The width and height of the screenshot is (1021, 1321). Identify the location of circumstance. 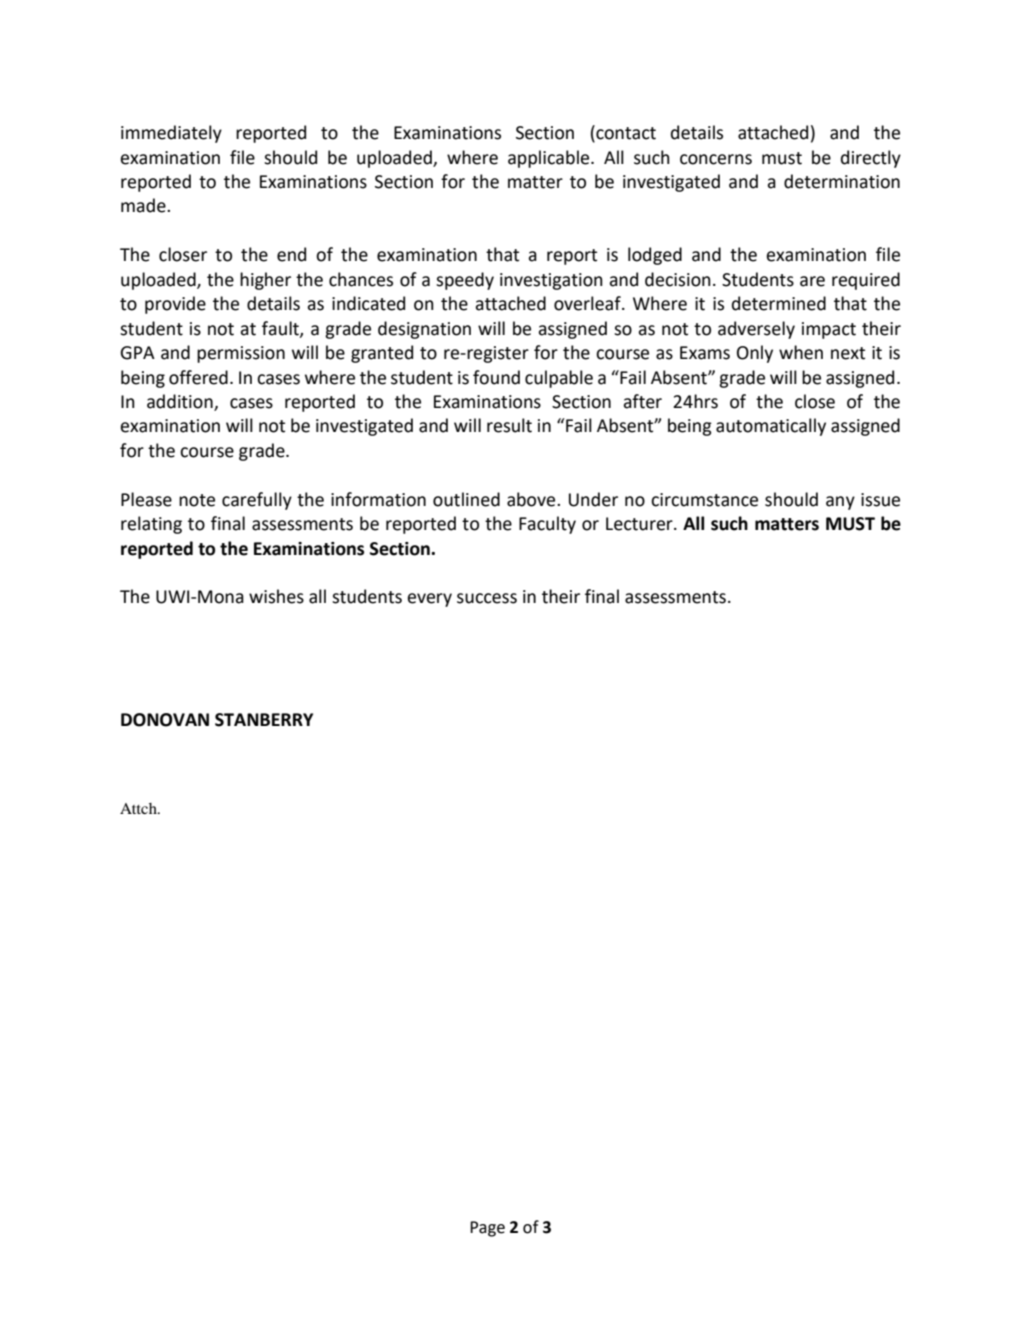
(704, 500).
